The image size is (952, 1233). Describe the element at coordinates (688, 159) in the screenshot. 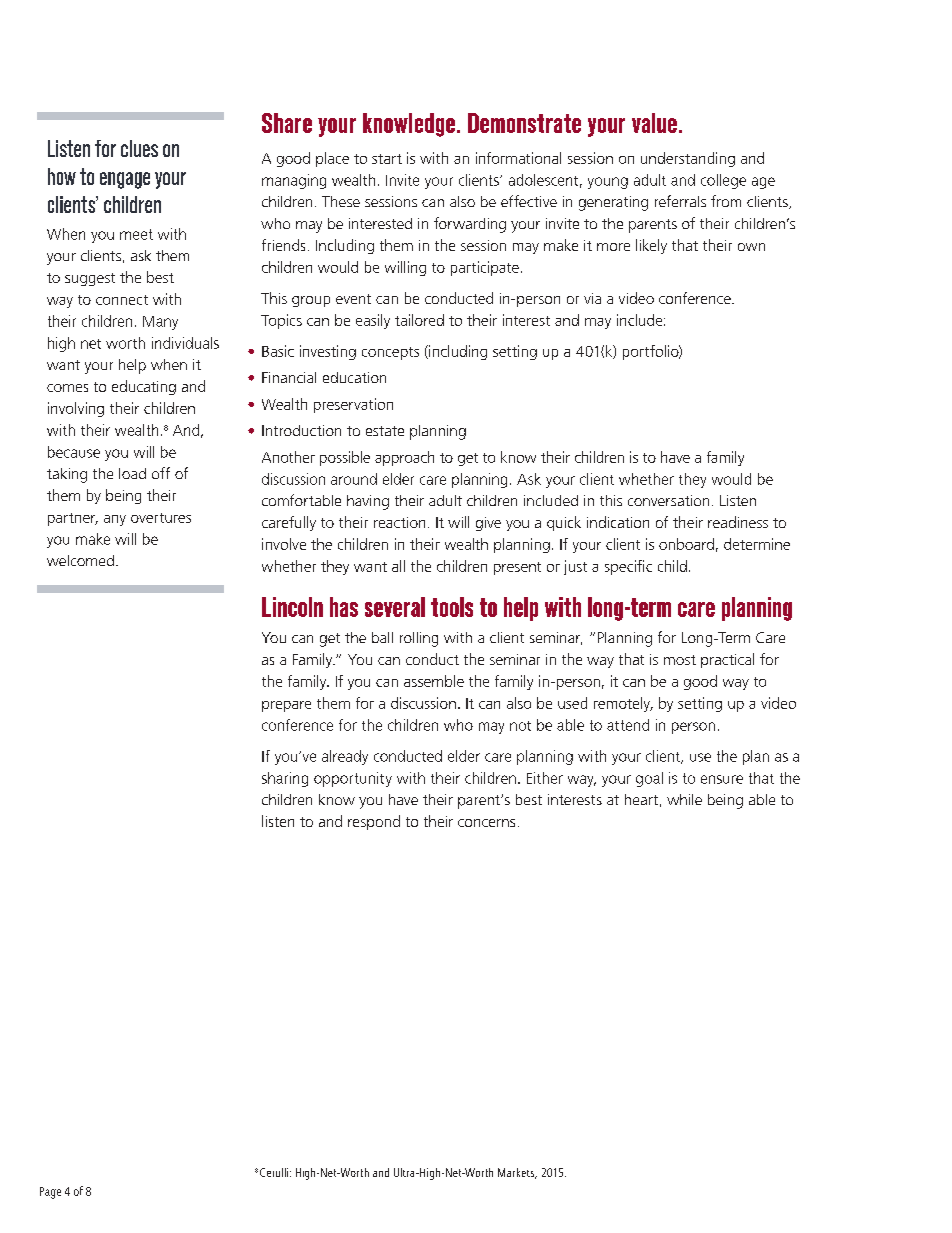

I see `understanding` at that location.
